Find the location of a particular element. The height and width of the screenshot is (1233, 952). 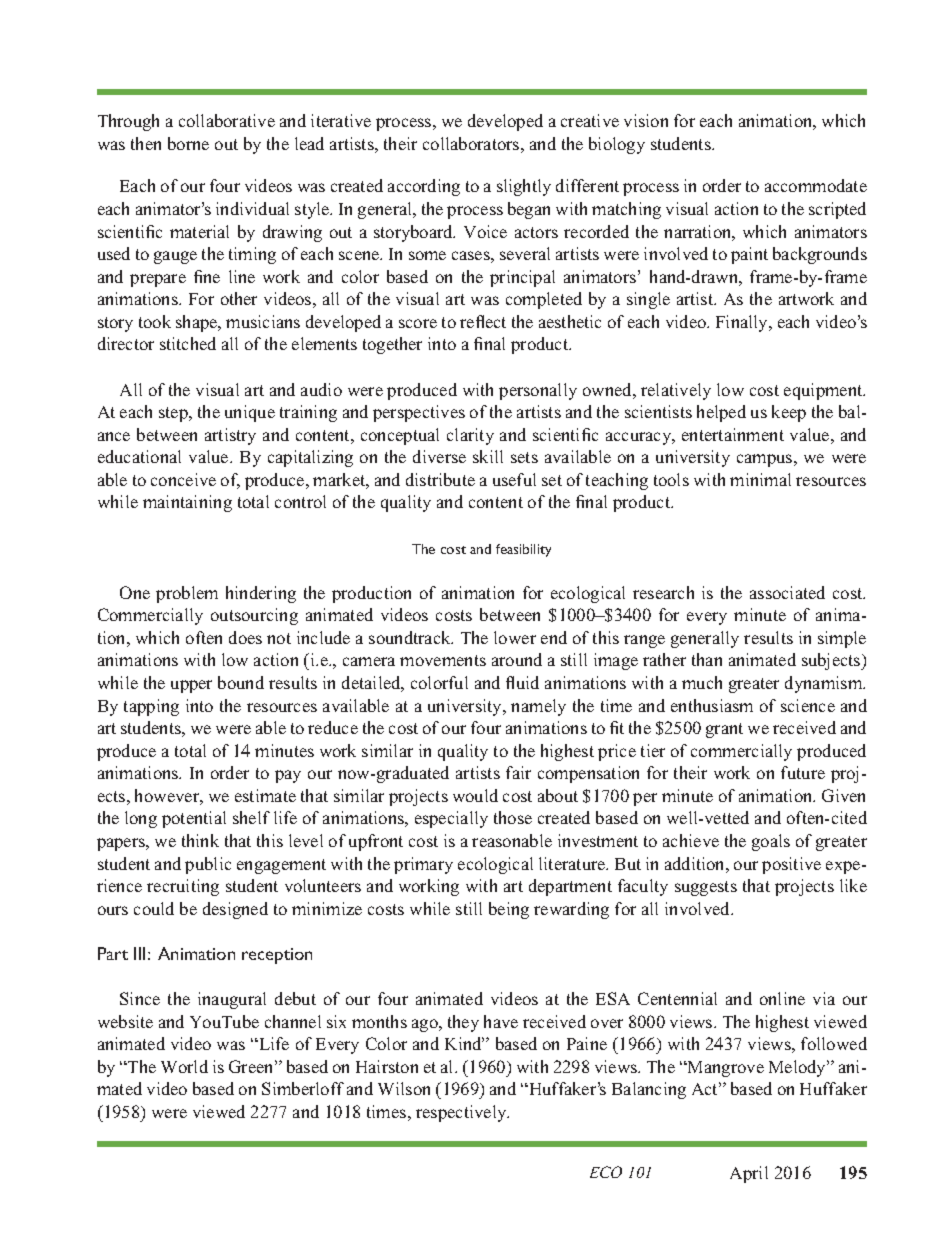

minimal is located at coordinates (760, 479).
